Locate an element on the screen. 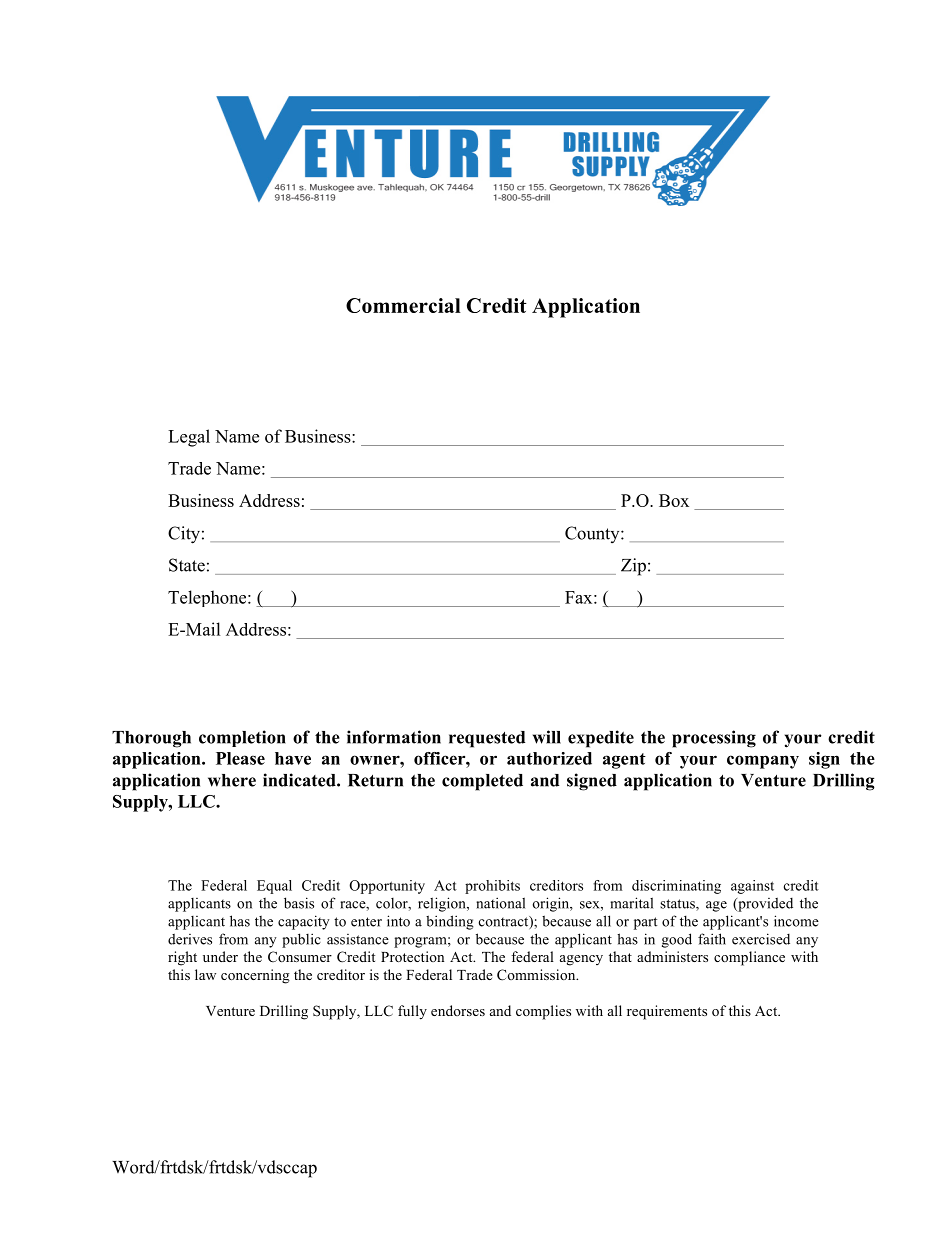  completion is located at coordinates (242, 738).
